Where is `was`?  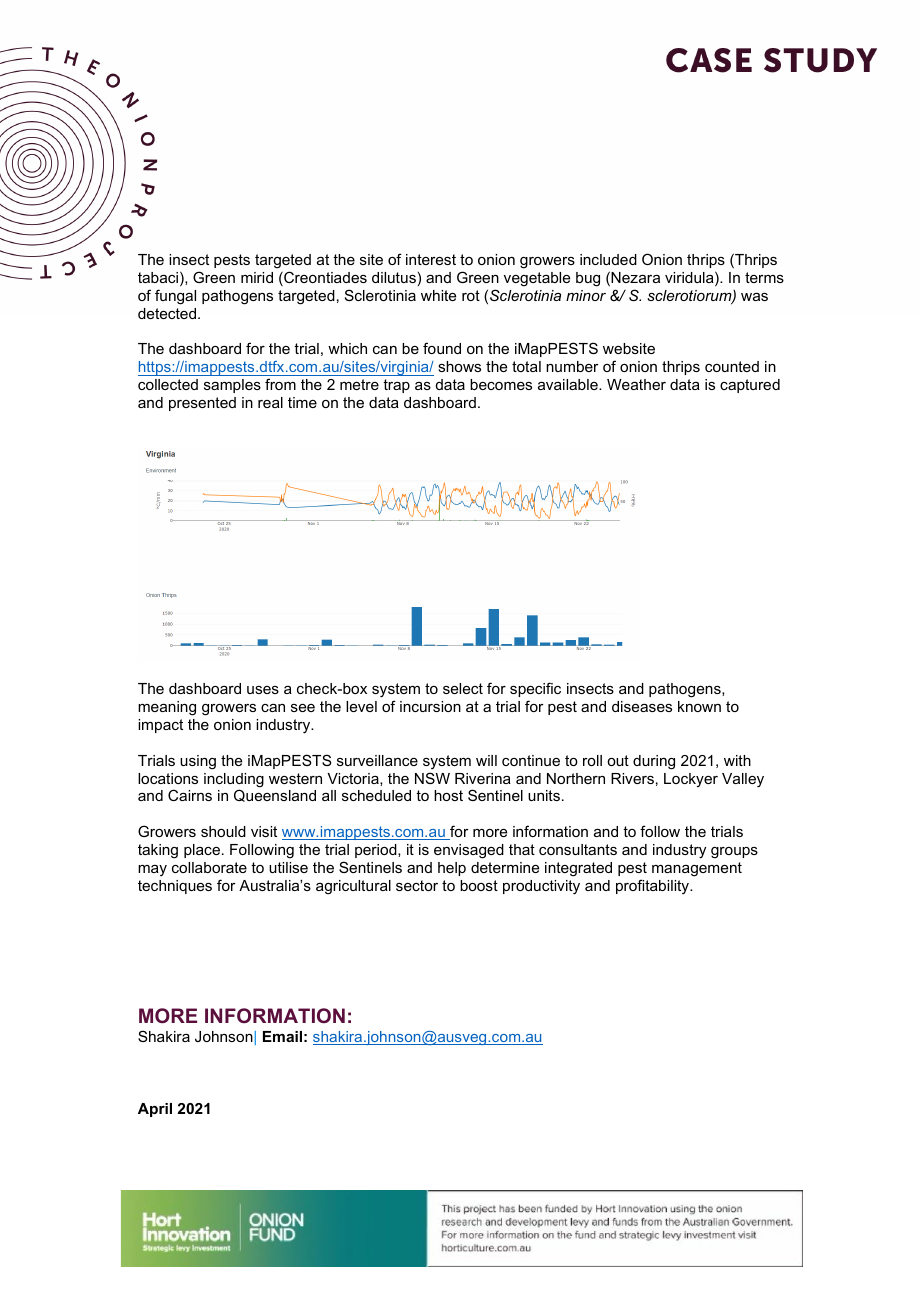
was is located at coordinates (754, 297).
